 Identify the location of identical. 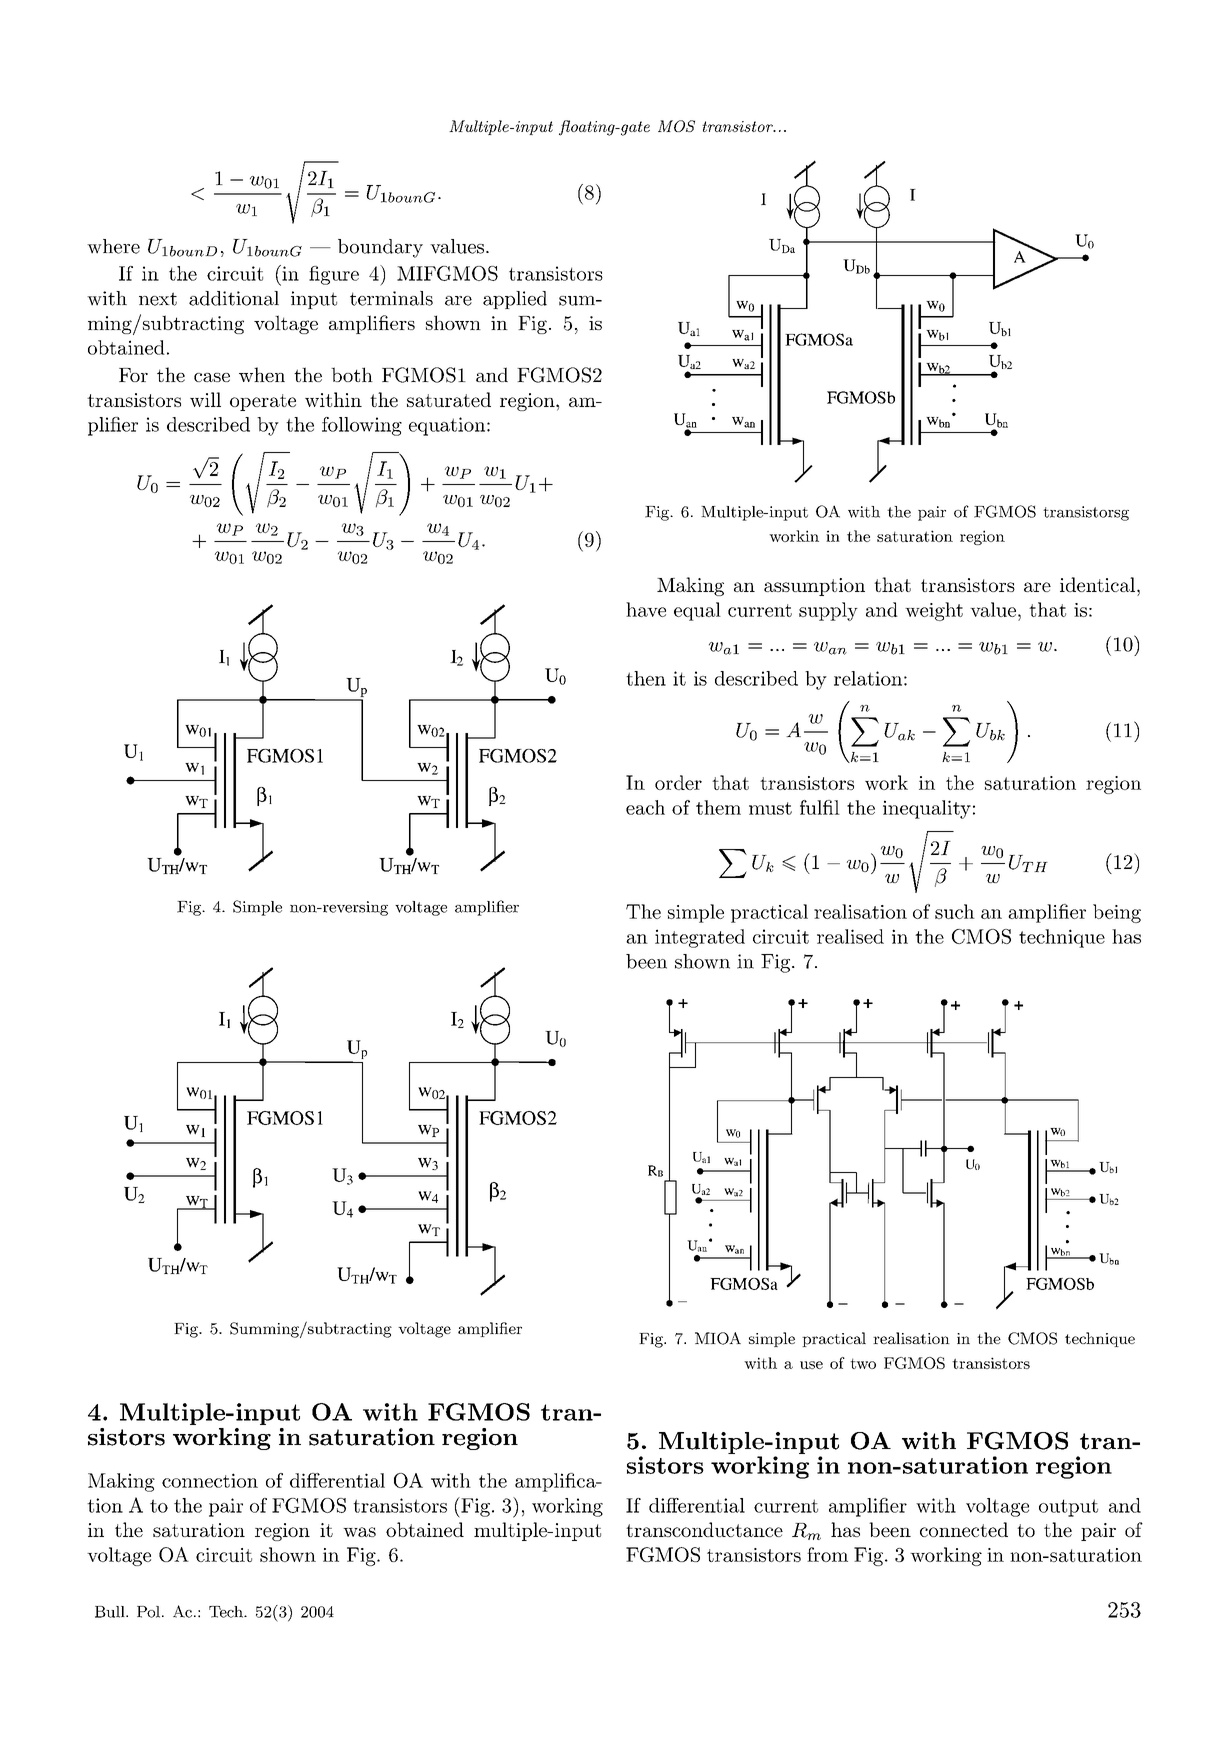
(1097, 584).
